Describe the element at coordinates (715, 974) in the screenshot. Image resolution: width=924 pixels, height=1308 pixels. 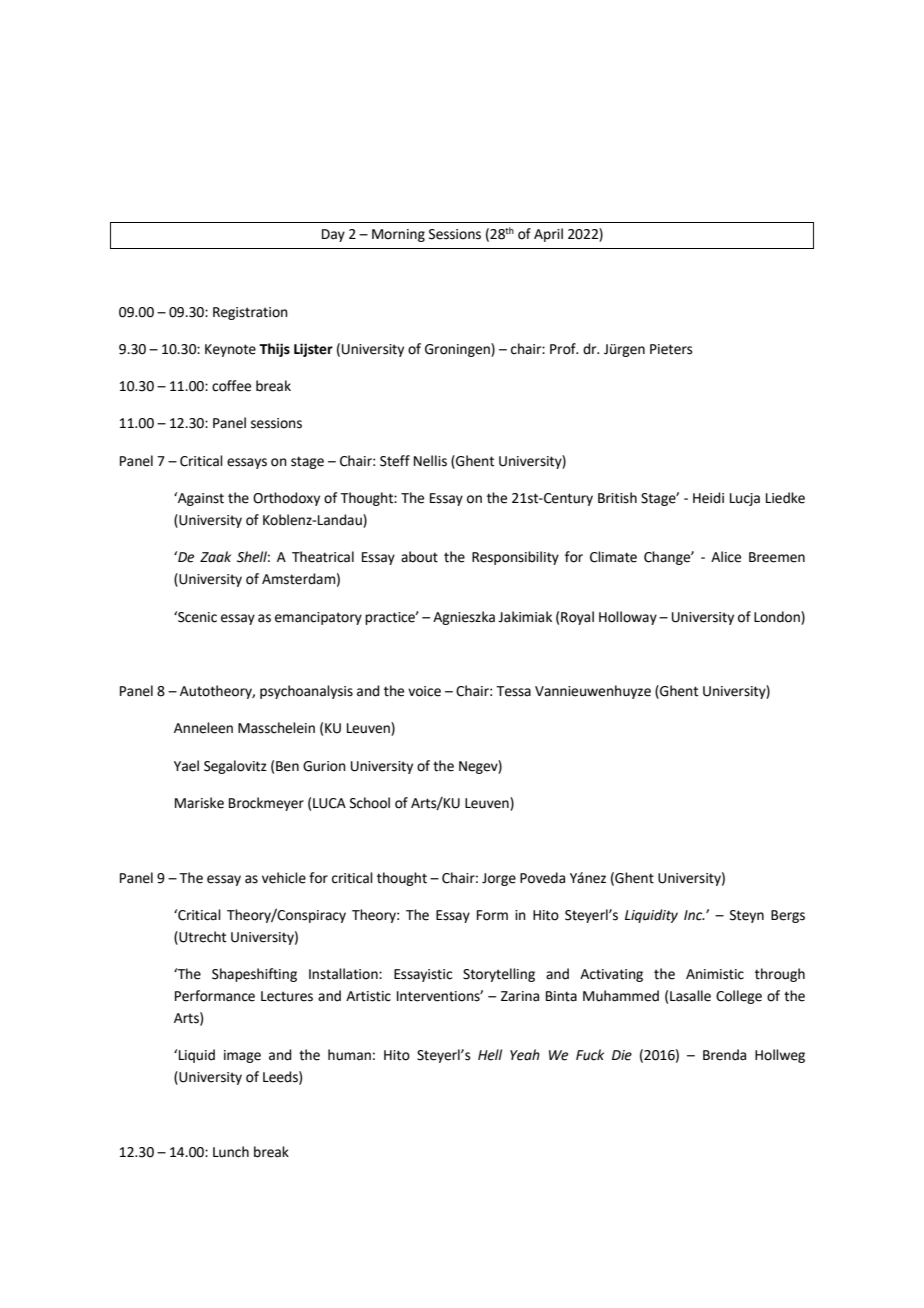
I see `Animistic` at that location.
